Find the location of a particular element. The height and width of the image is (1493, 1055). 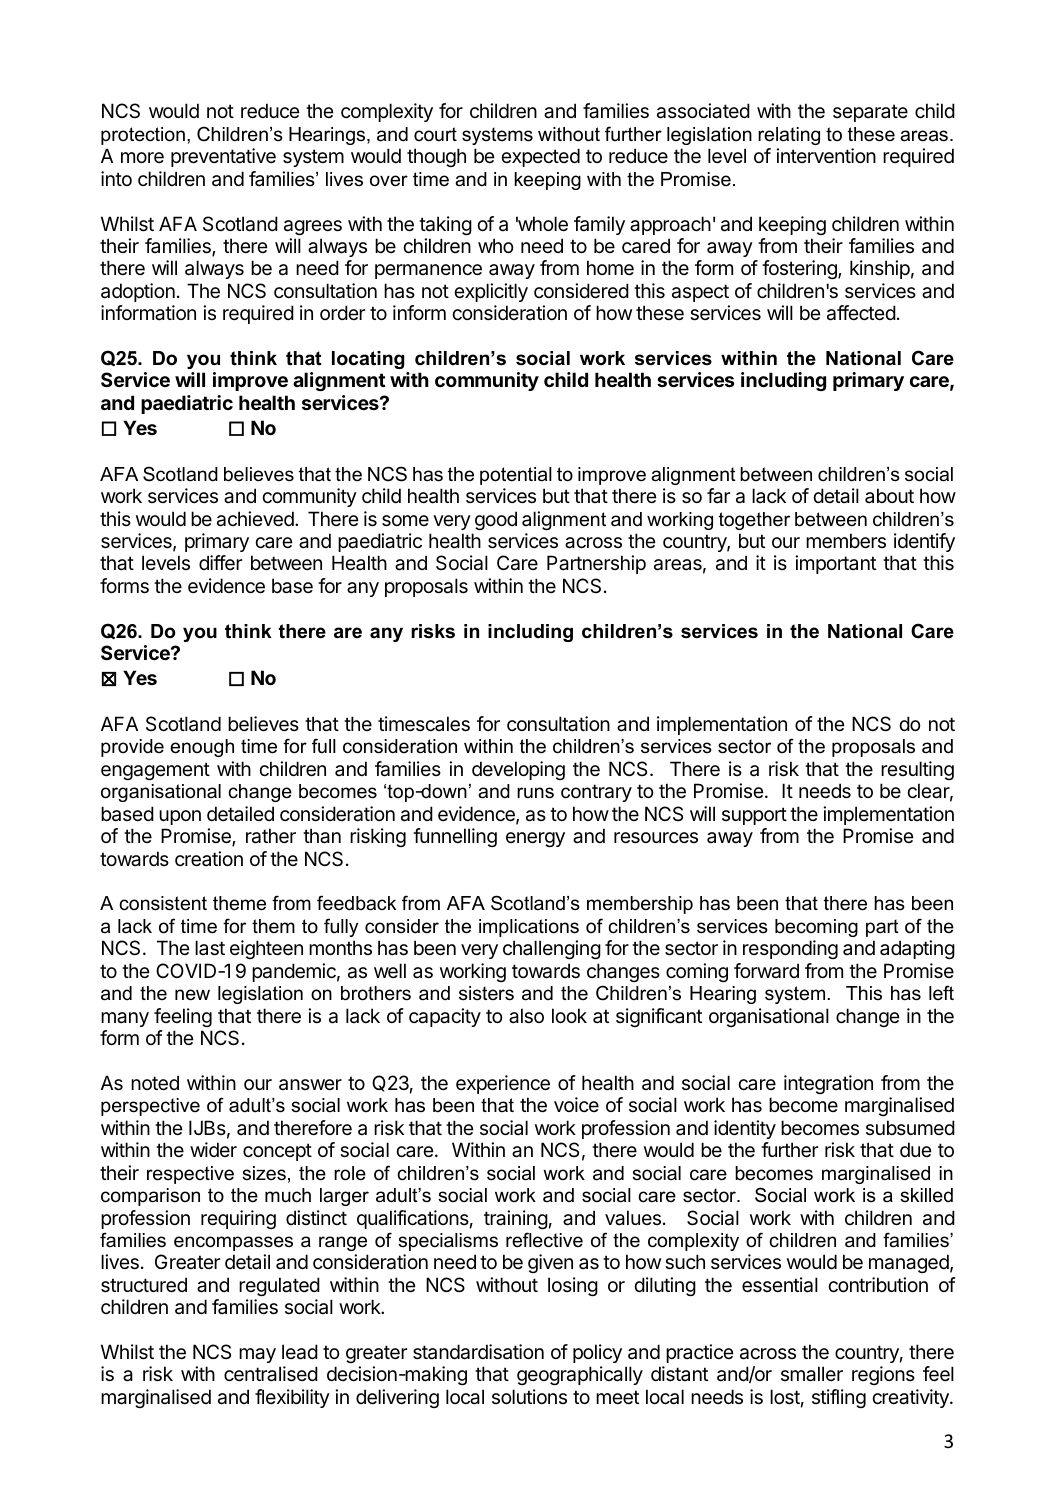

intervention is located at coordinates (826, 156).
